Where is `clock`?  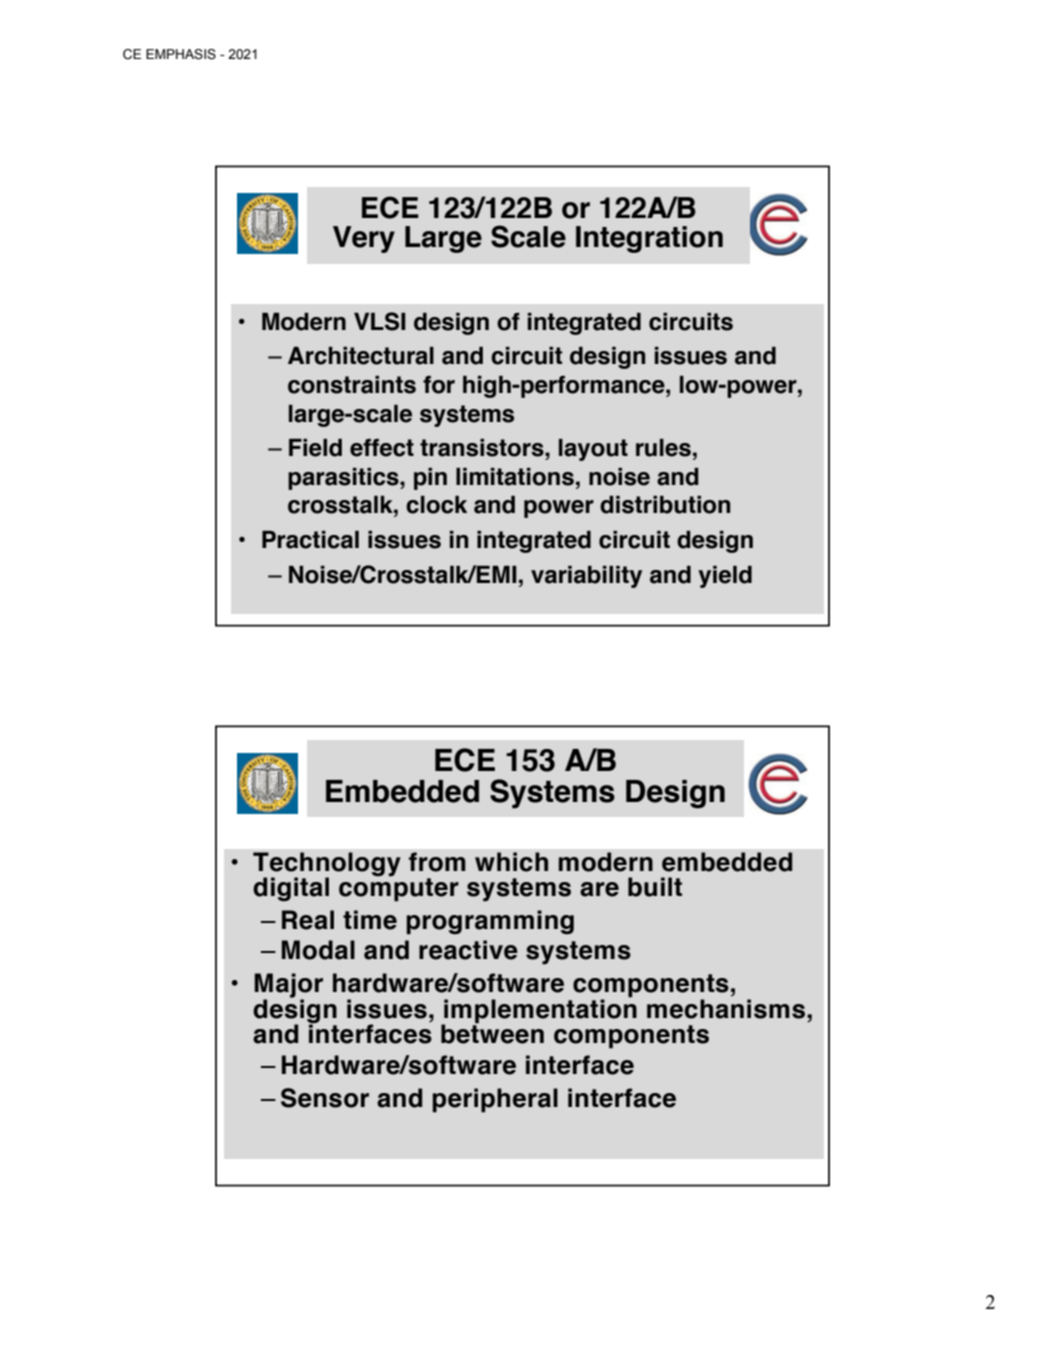
clock is located at coordinates (436, 505).
